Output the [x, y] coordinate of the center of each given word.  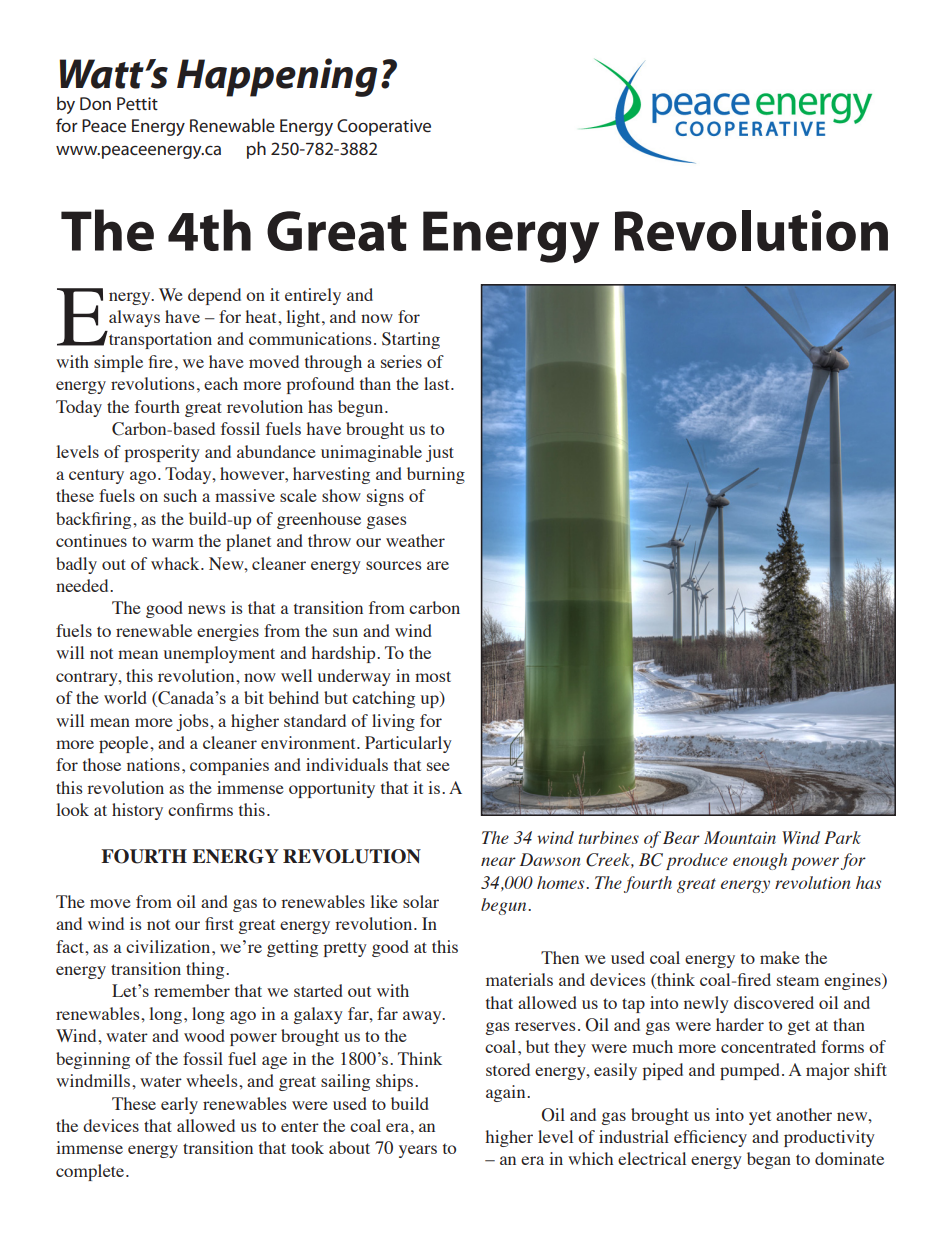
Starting [411, 340]
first [219, 923]
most [433, 676]
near [498, 861]
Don [95, 103]
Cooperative [384, 127]
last [438, 383]
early [179, 1105]
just [440, 453]
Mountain [740, 837]
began [769, 1160]
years [418, 1151]
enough [760, 861]
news [207, 609]
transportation [159, 340]
